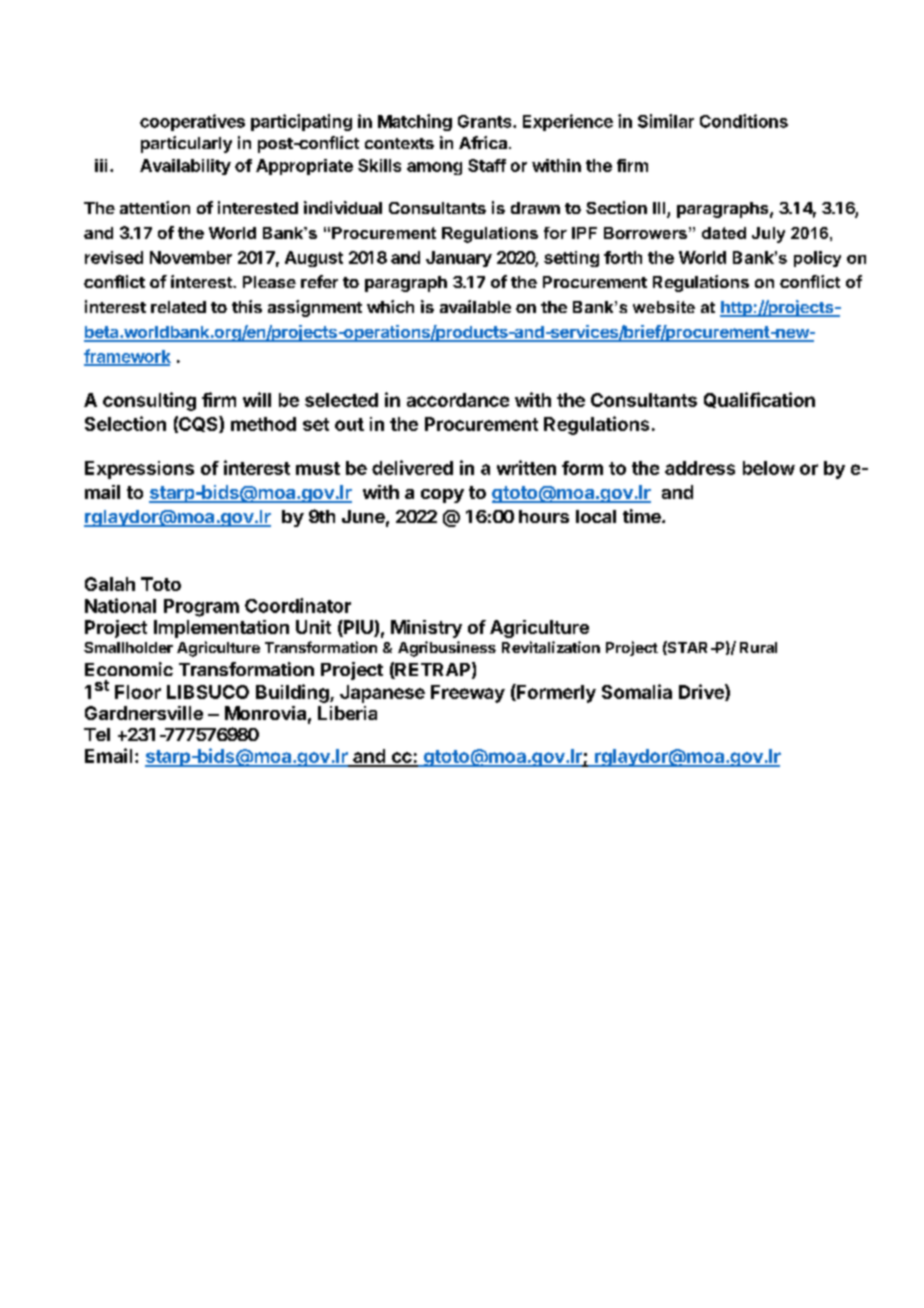 Image resolution: width=924 pixels, height=1308 pixels. I want to click on January, so click(459, 259).
